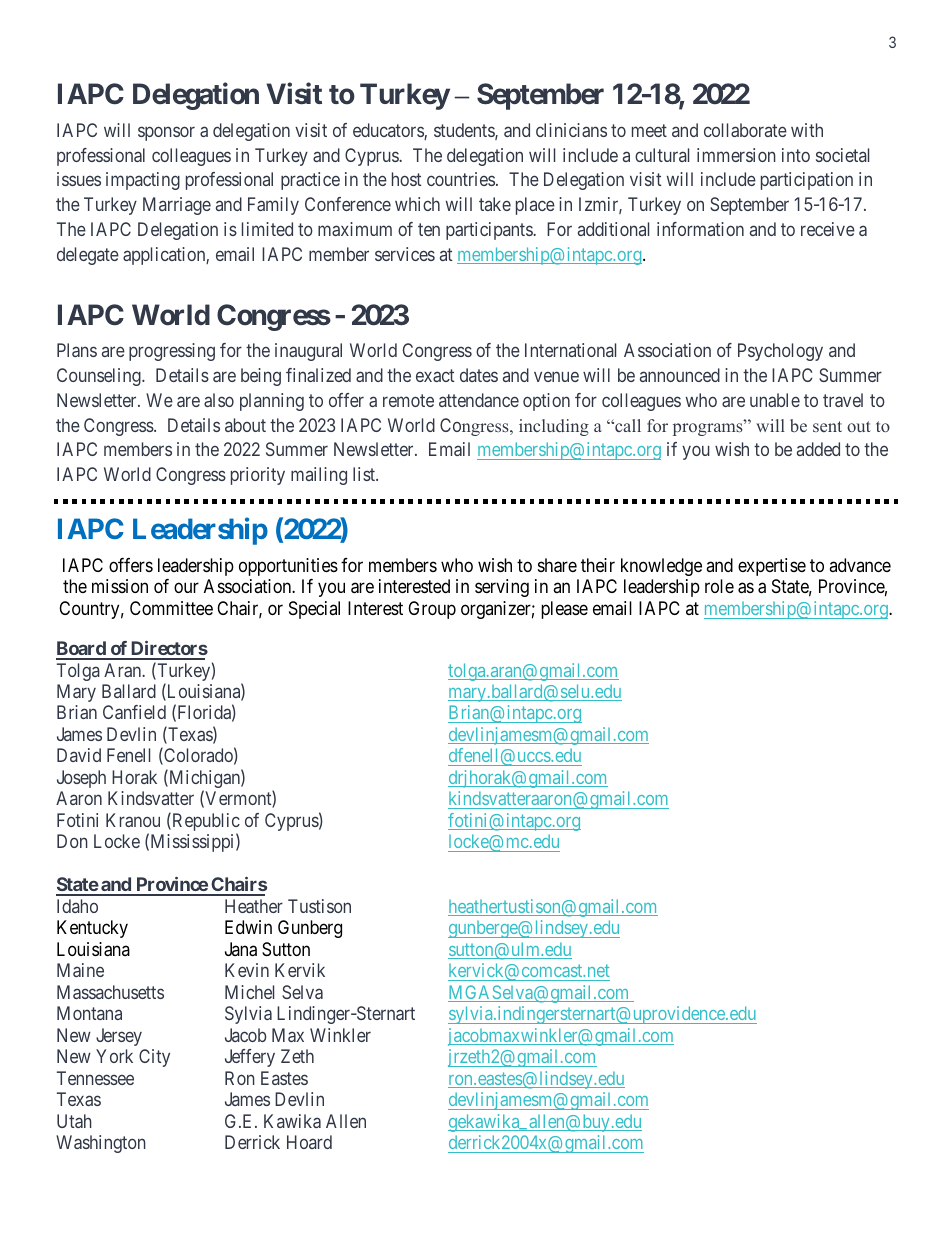 This document has width=952, height=1233. I want to click on Committee, so click(171, 608).
